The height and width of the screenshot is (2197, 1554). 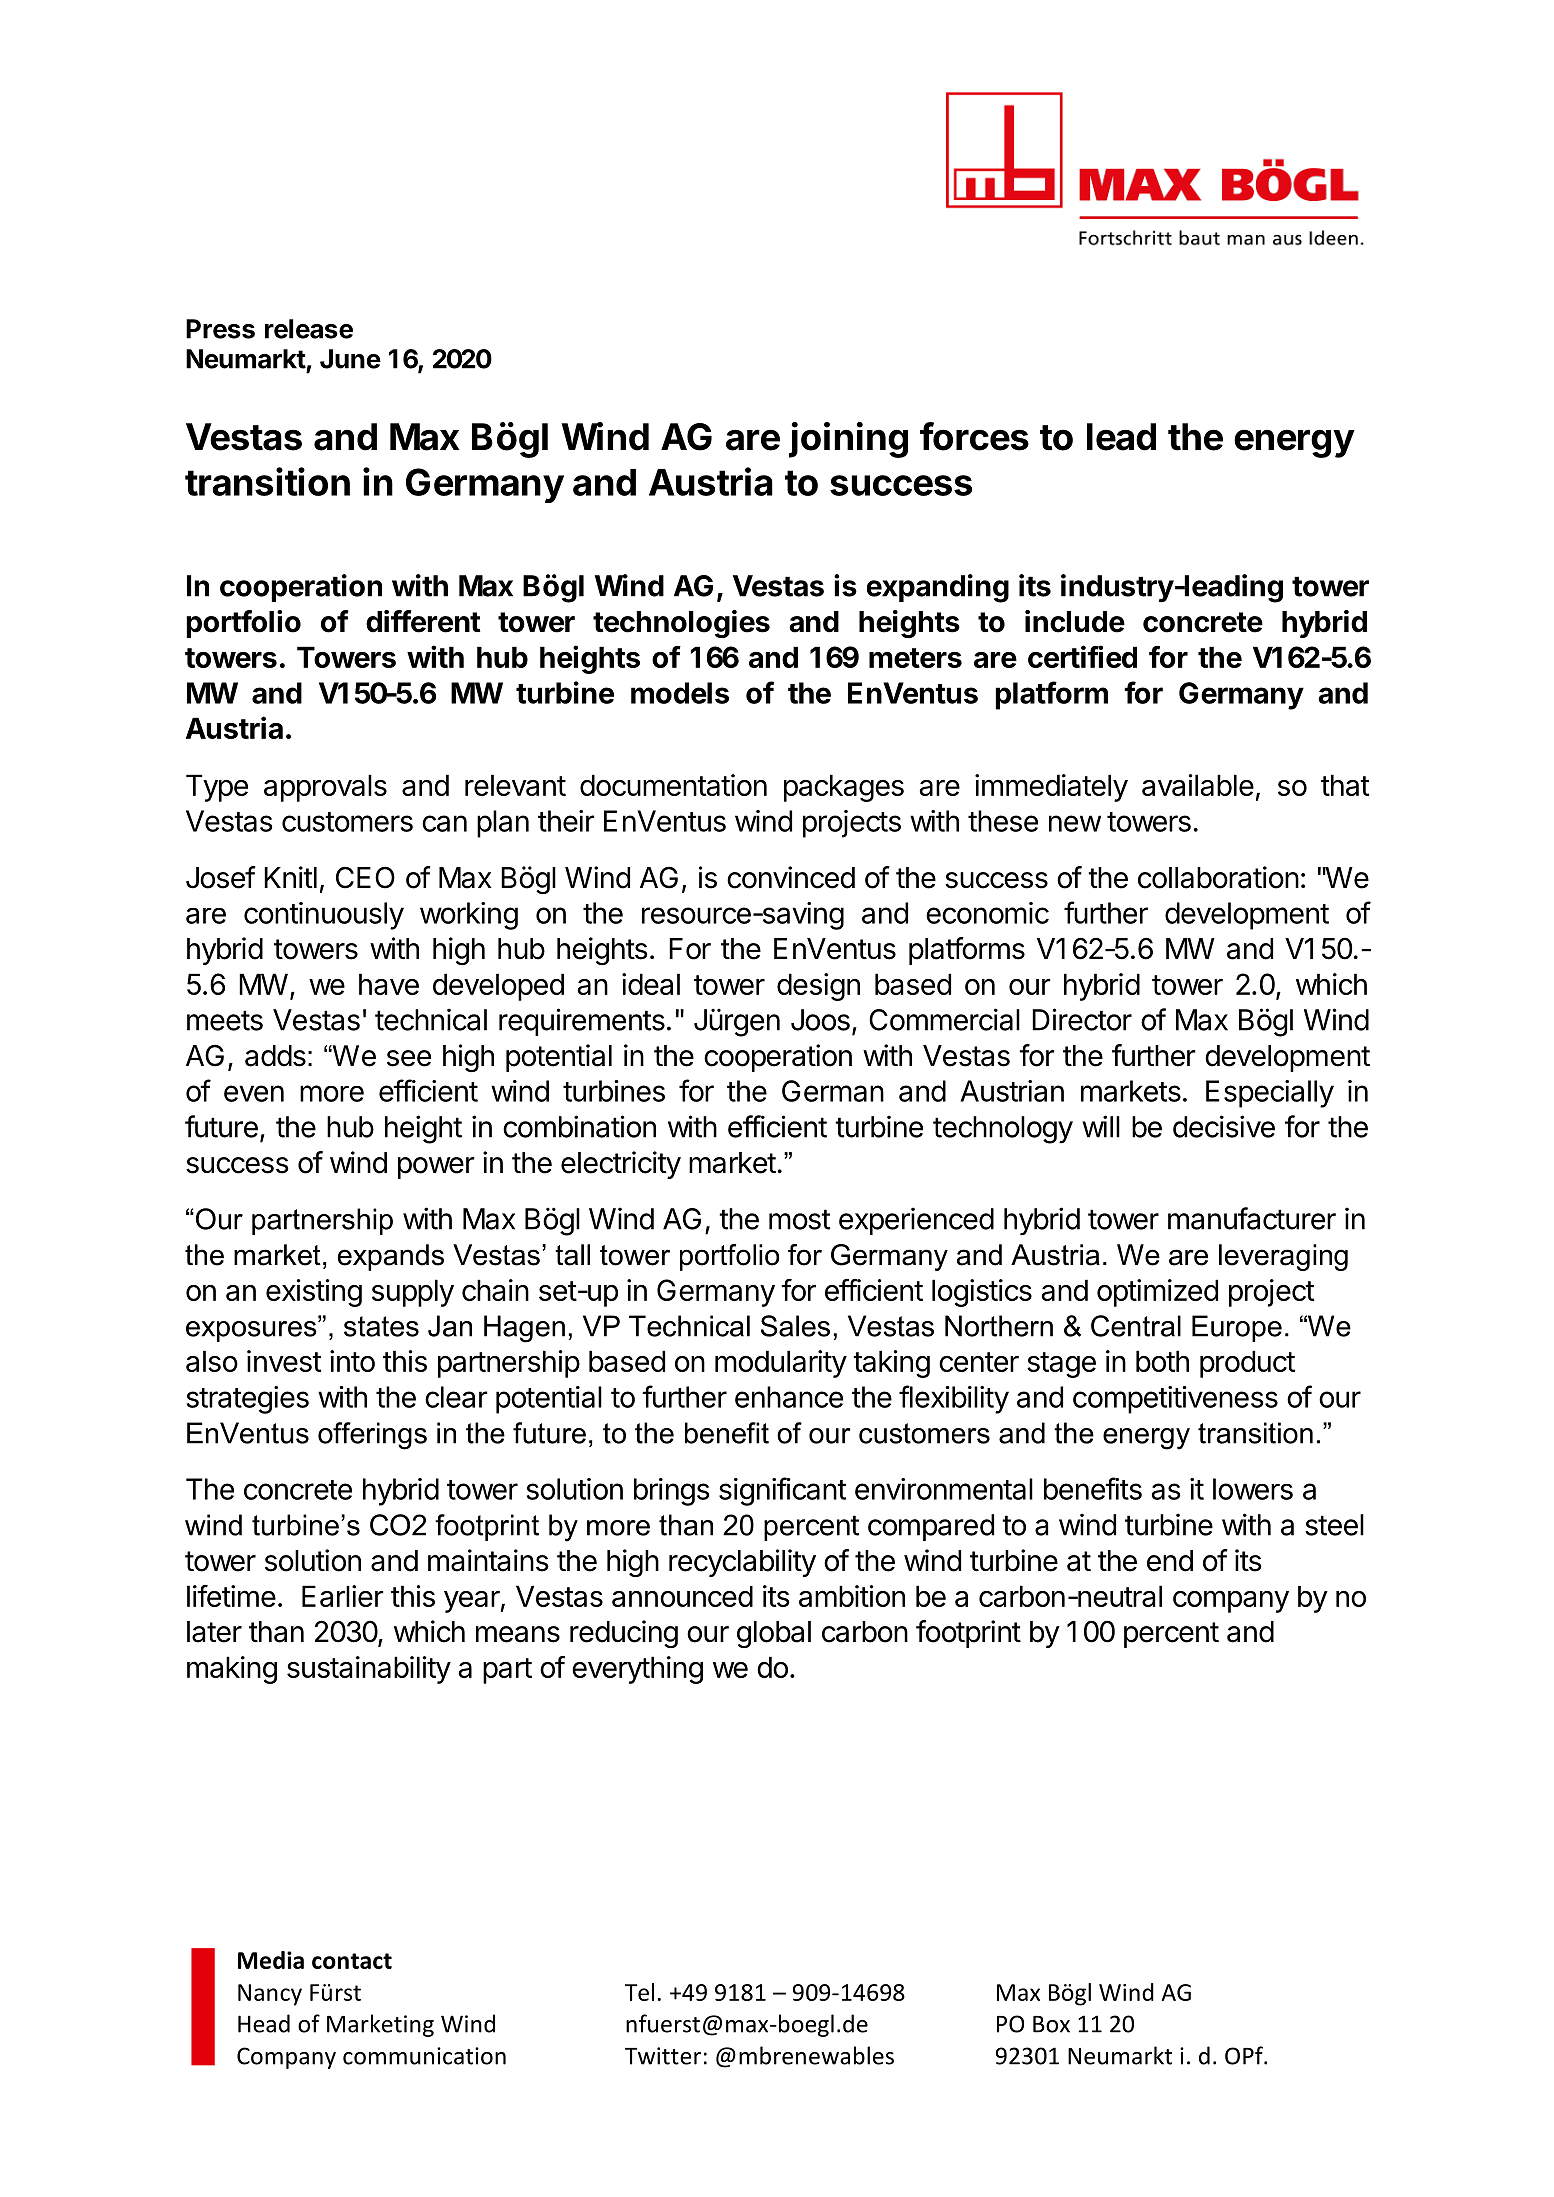 What do you see at coordinates (1253, 1489) in the screenshot?
I see `lowers` at bounding box center [1253, 1489].
